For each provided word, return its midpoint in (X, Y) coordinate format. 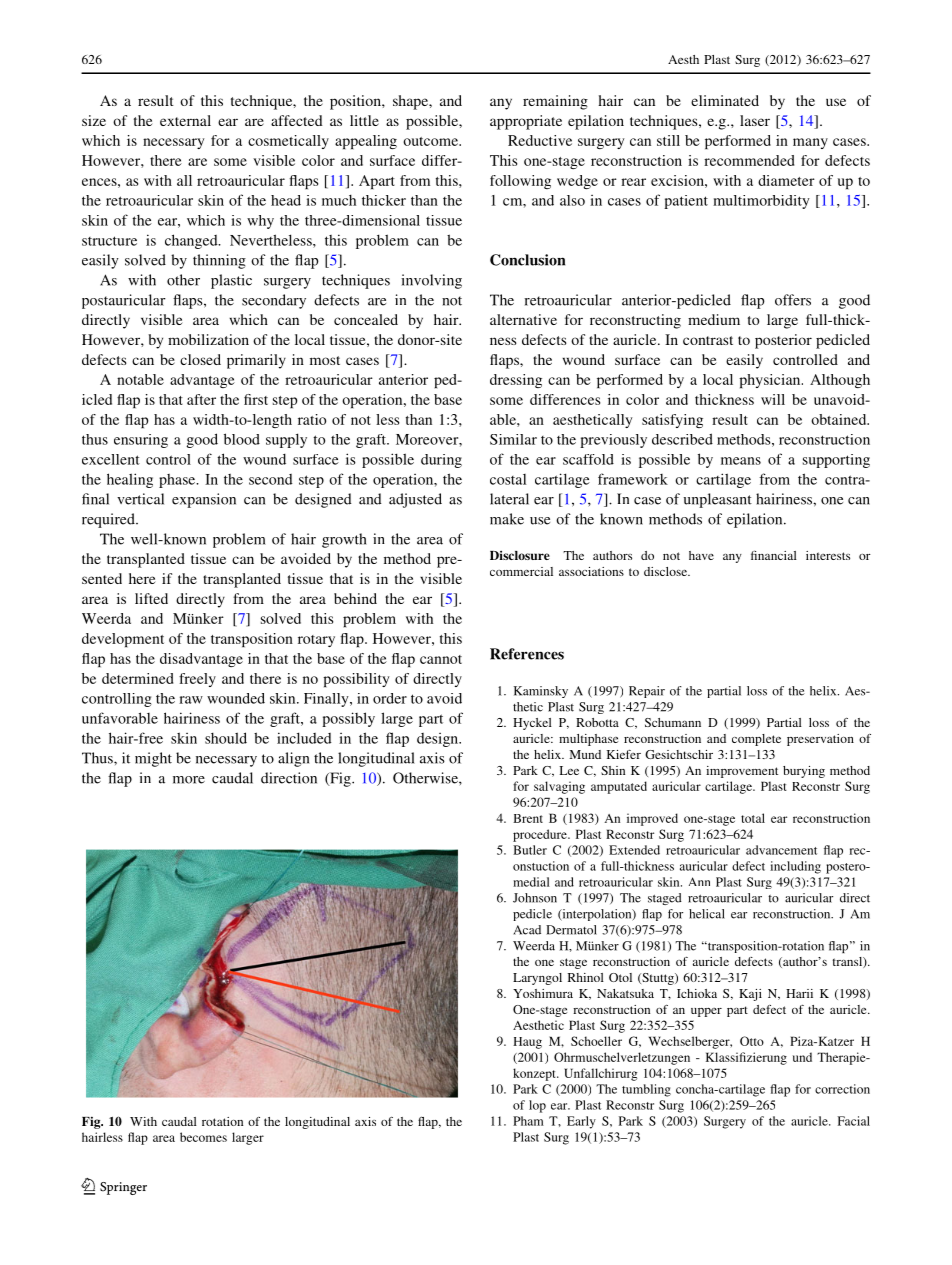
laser (755, 120)
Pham (528, 1121)
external (185, 120)
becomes (203, 1137)
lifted (151, 598)
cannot (441, 659)
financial (774, 555)
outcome (431, 141)
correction (842, 1089)
